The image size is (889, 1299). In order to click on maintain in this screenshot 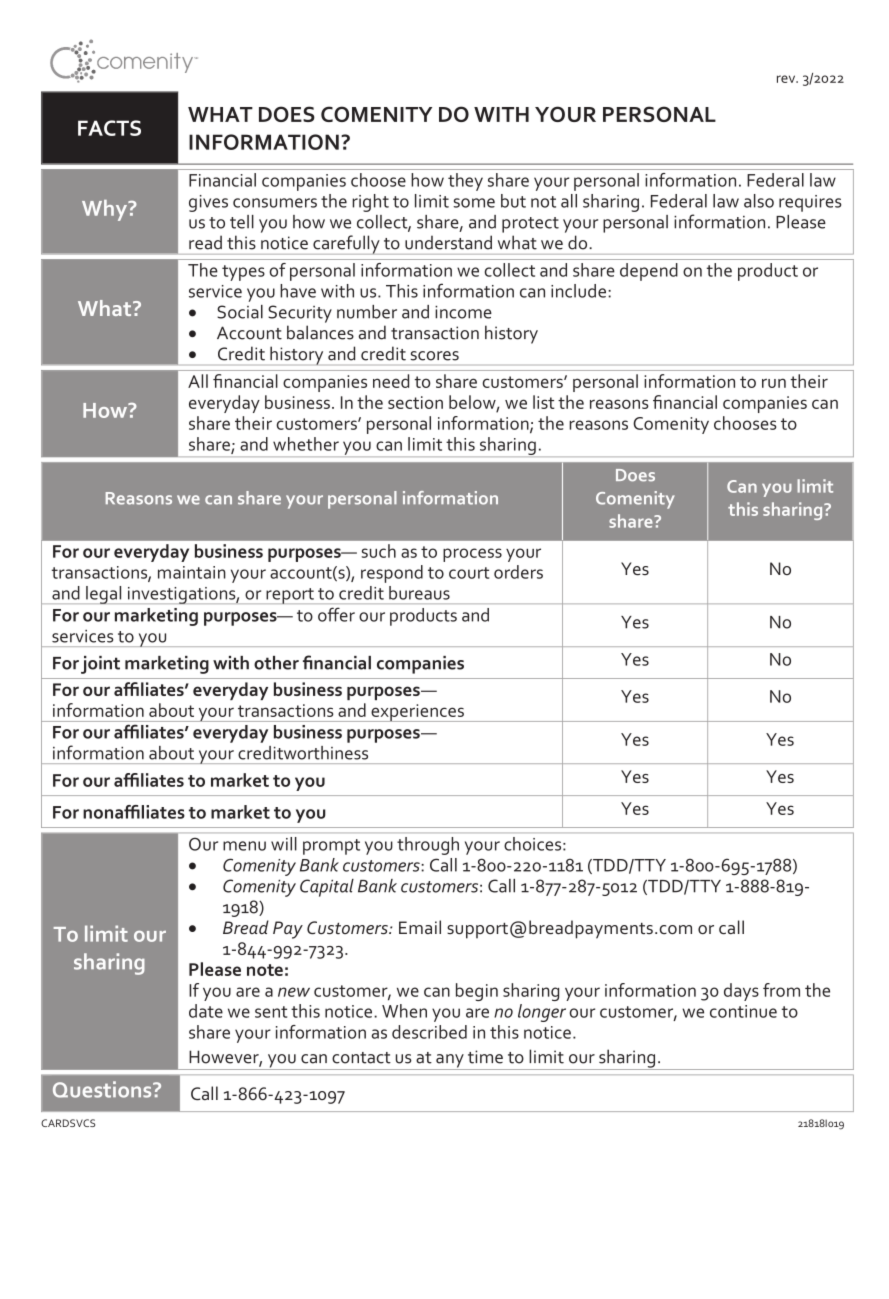, I will do `click(192, 572)`.
